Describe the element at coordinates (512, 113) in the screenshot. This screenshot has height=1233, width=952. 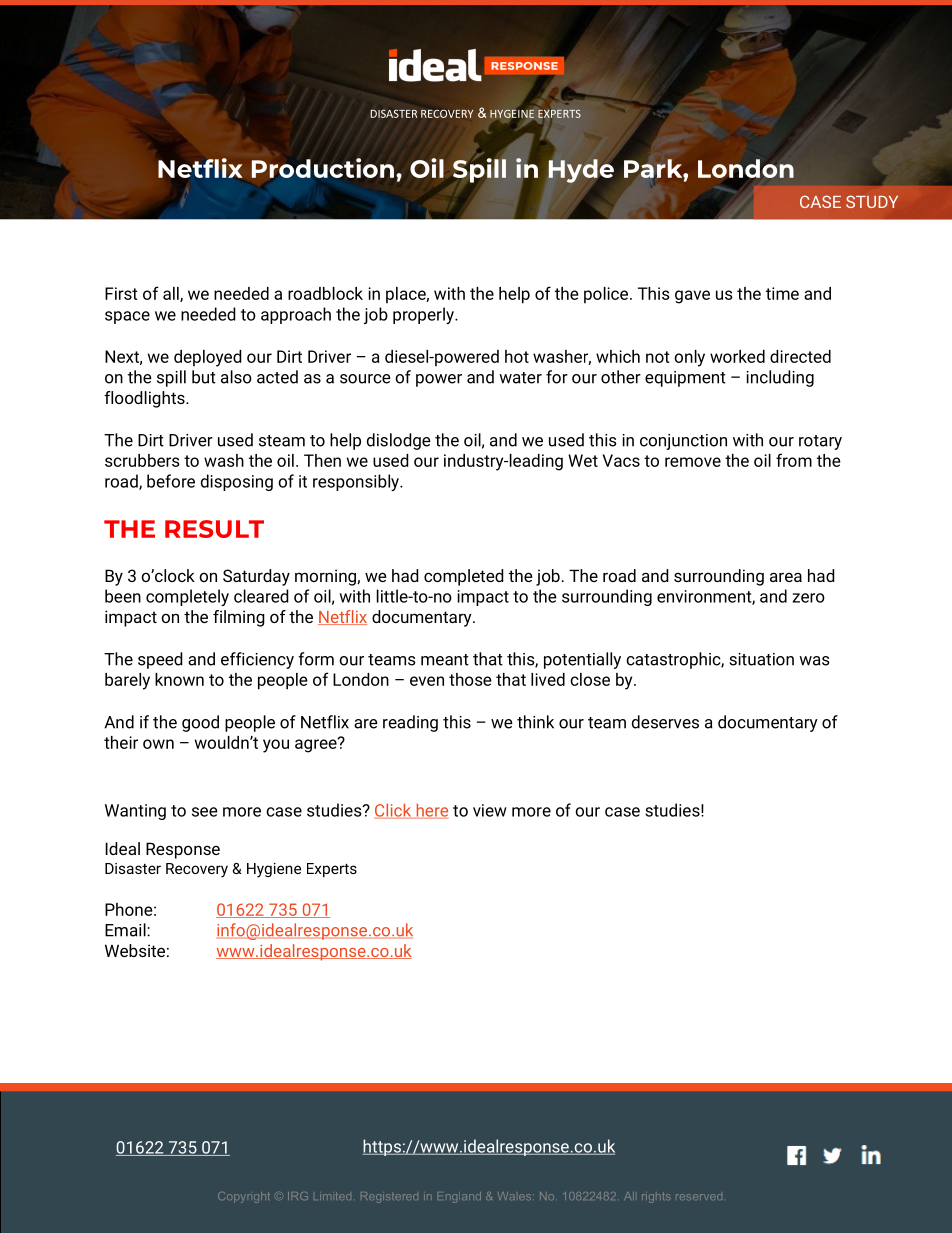
I see `HYGEINE` at that location.
